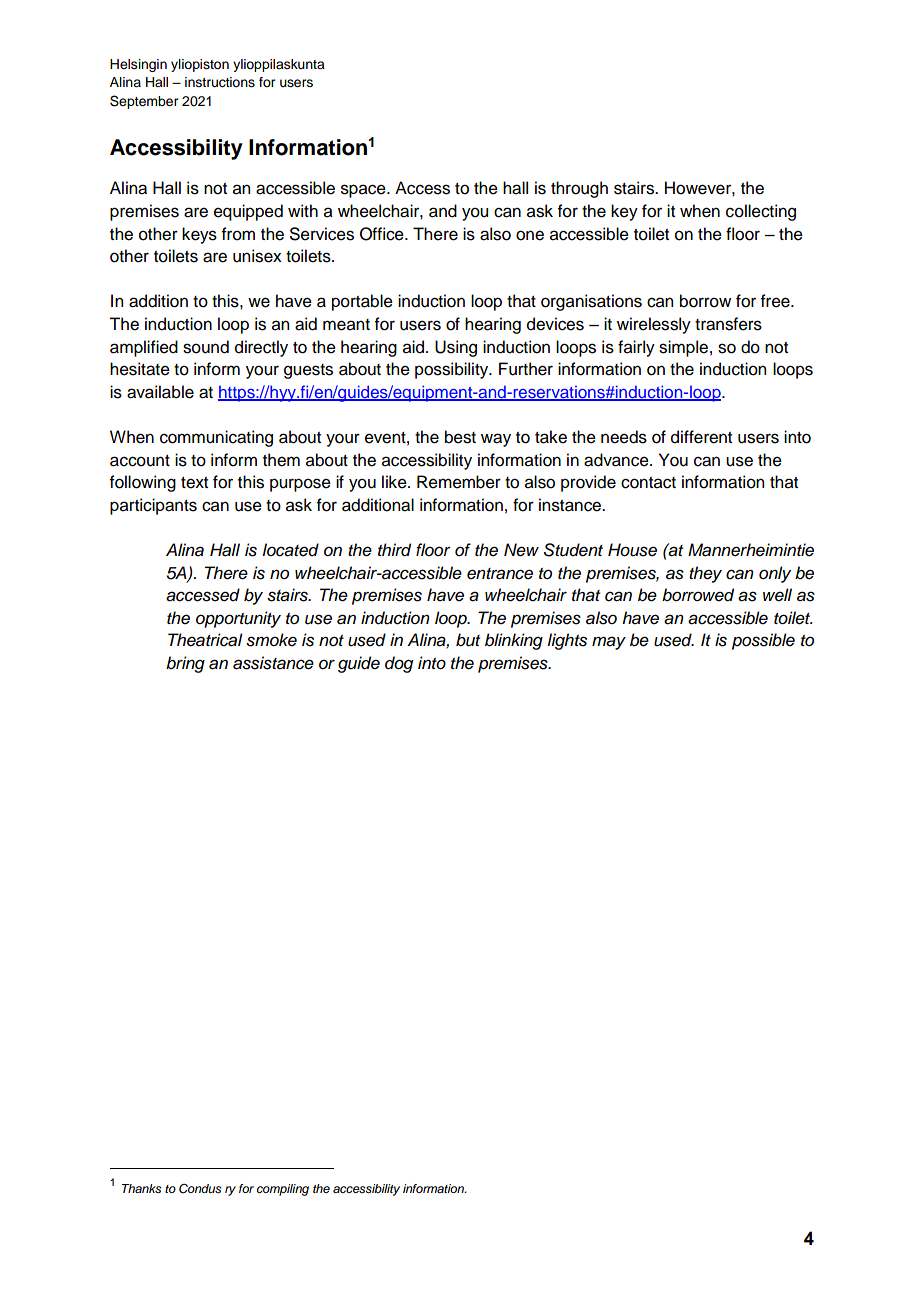 The height and width of the page is (1308, 924). Describe the element at coordinates (763, 641) in the page. I see `possible` at that location.
